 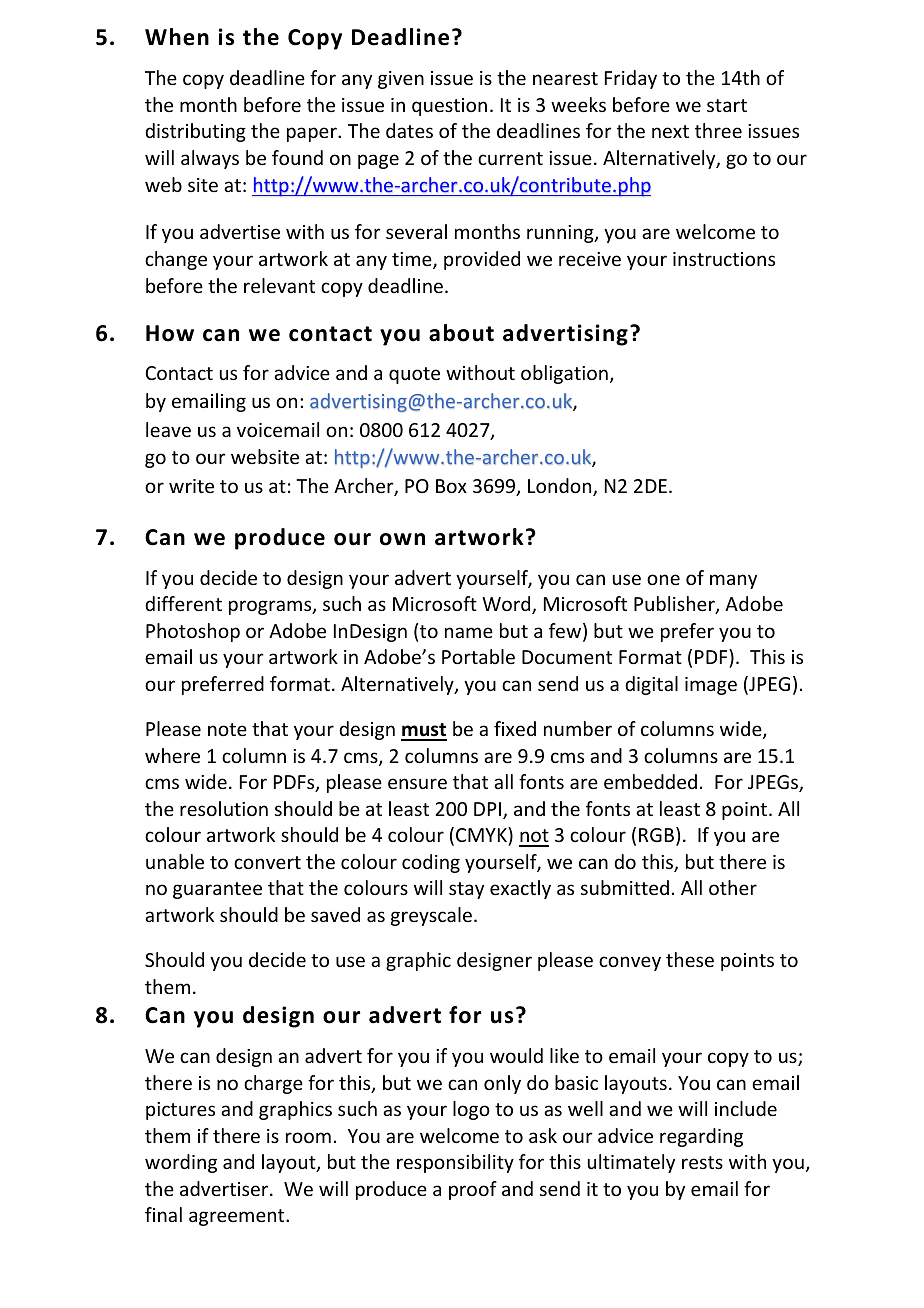 What do you see at coordinates (625, 887) in the page?
I see `submitted` at bounding box center [625, 887].
